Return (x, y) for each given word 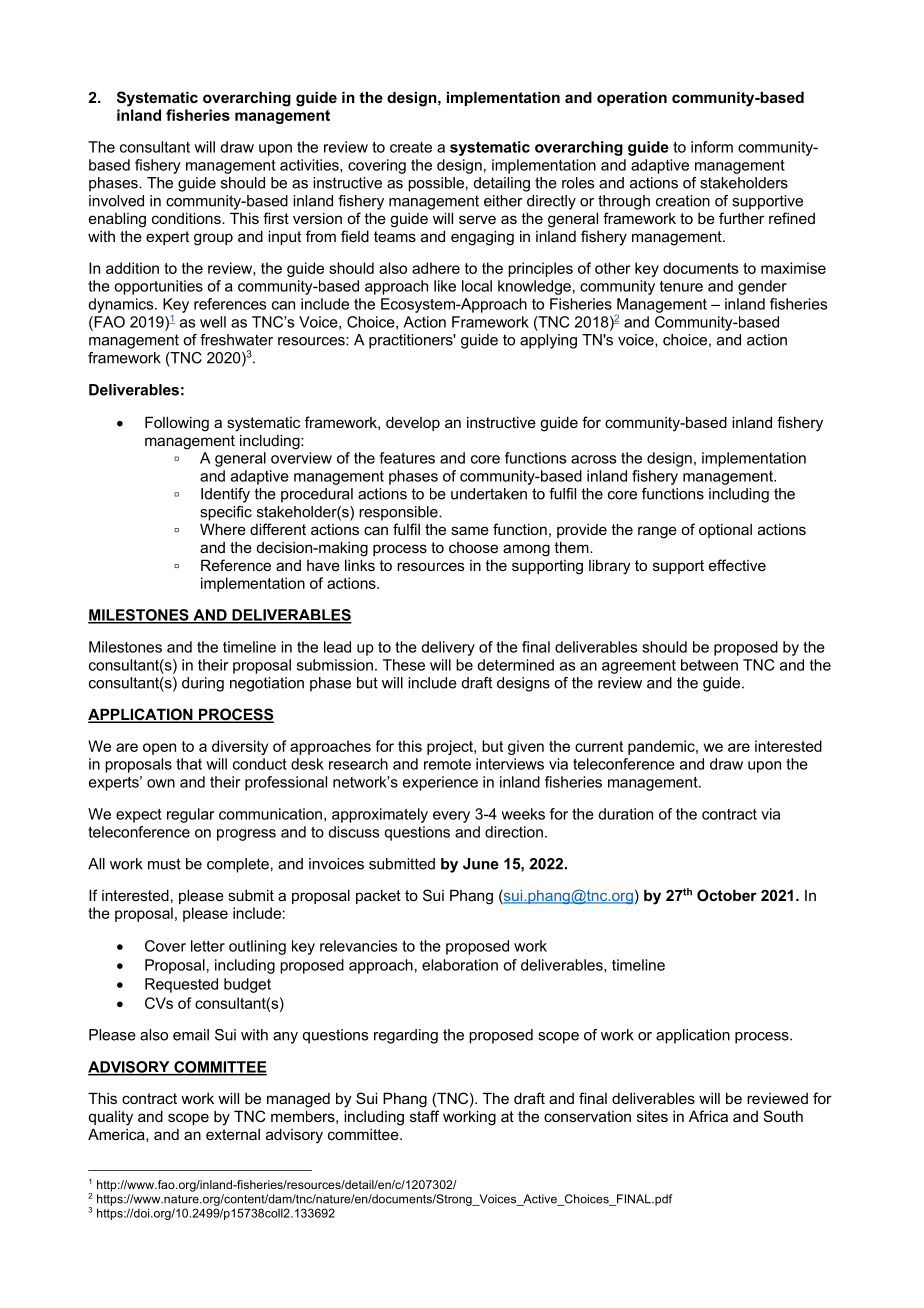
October (727, 895)
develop (413, 423)
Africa (708, 1116)
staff (424, 1116)
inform (712, 147)
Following (177, 424)
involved (116, 201)
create (411, 147)
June (481, 864)
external (233, 1134)
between (709, 665)
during (203, 684)
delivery (448, 648)
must (164, 864)
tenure (681, 286)
